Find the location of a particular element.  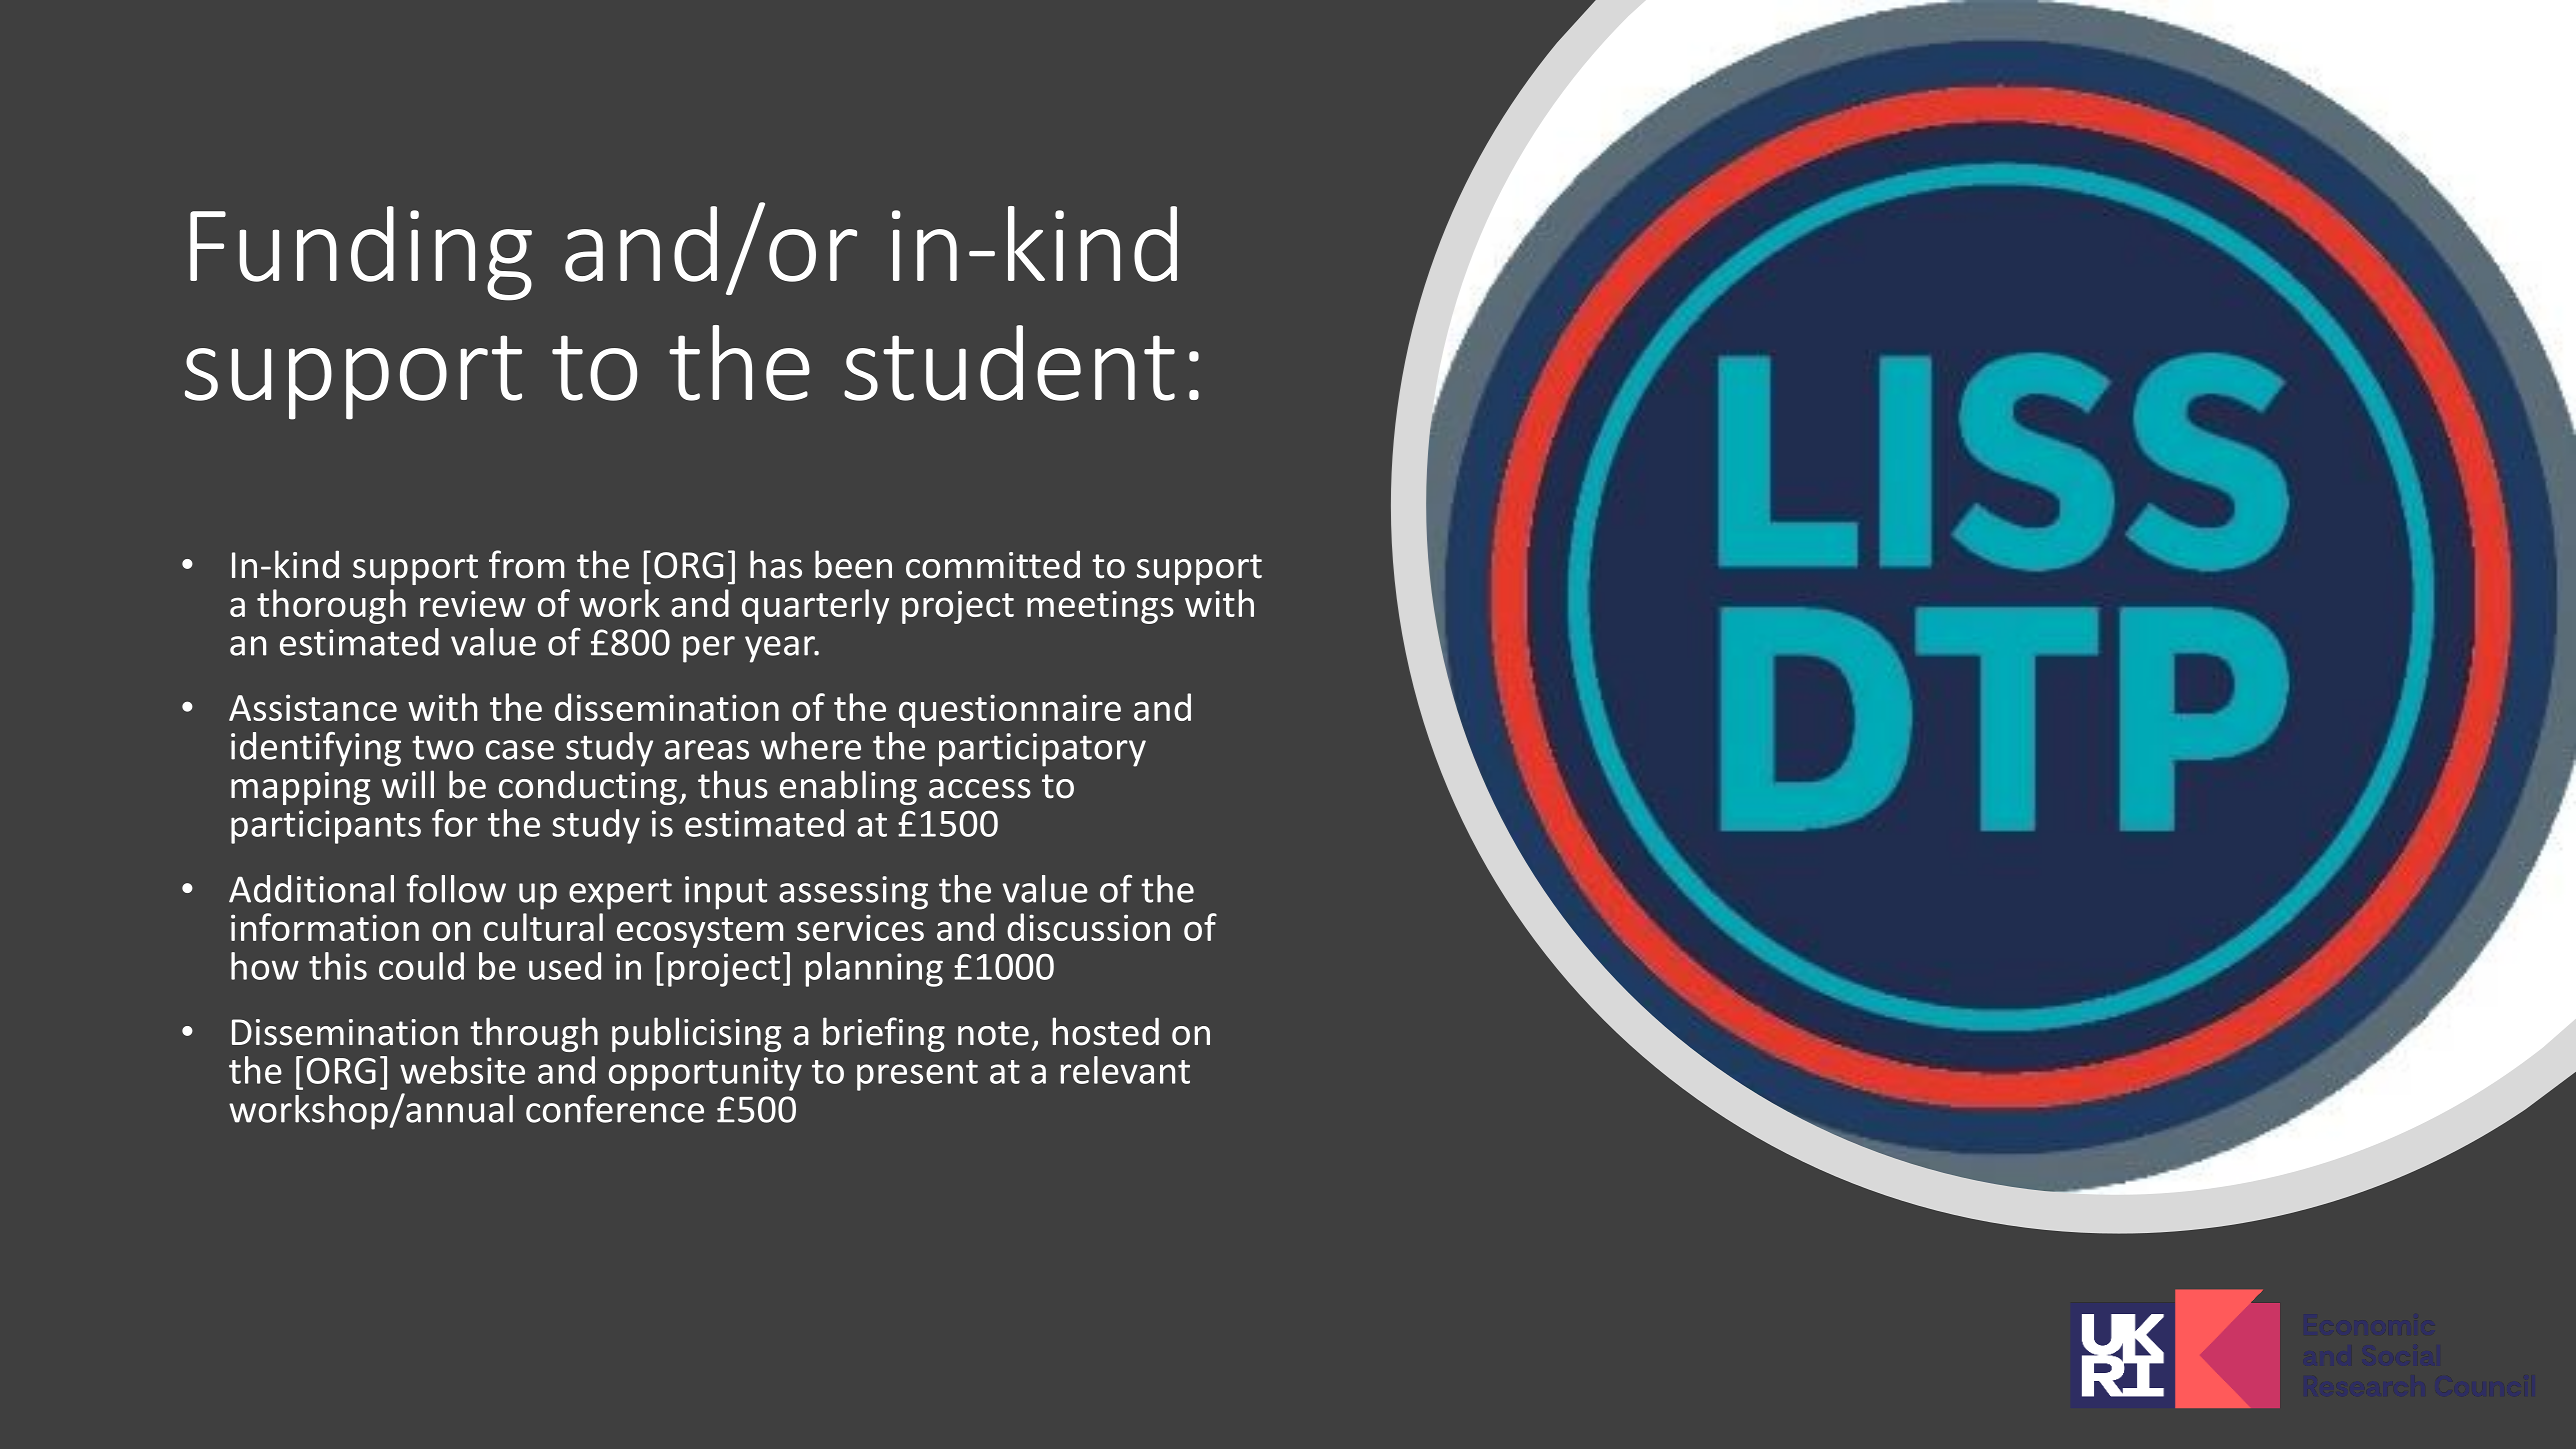

Assistance is located at coordinates (313, 707).
